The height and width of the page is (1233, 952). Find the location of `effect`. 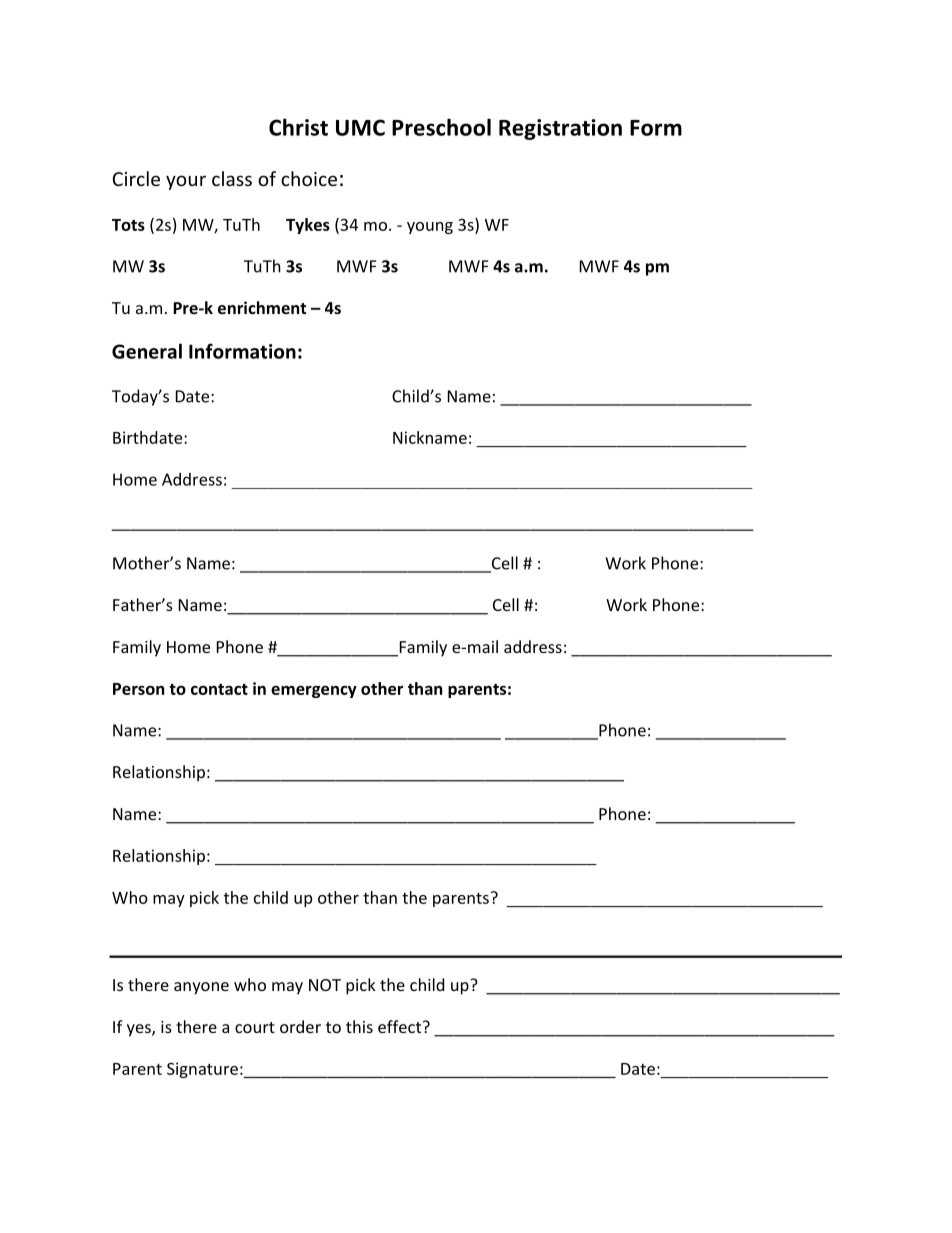

effect is located at coordinates (401, 1026).
